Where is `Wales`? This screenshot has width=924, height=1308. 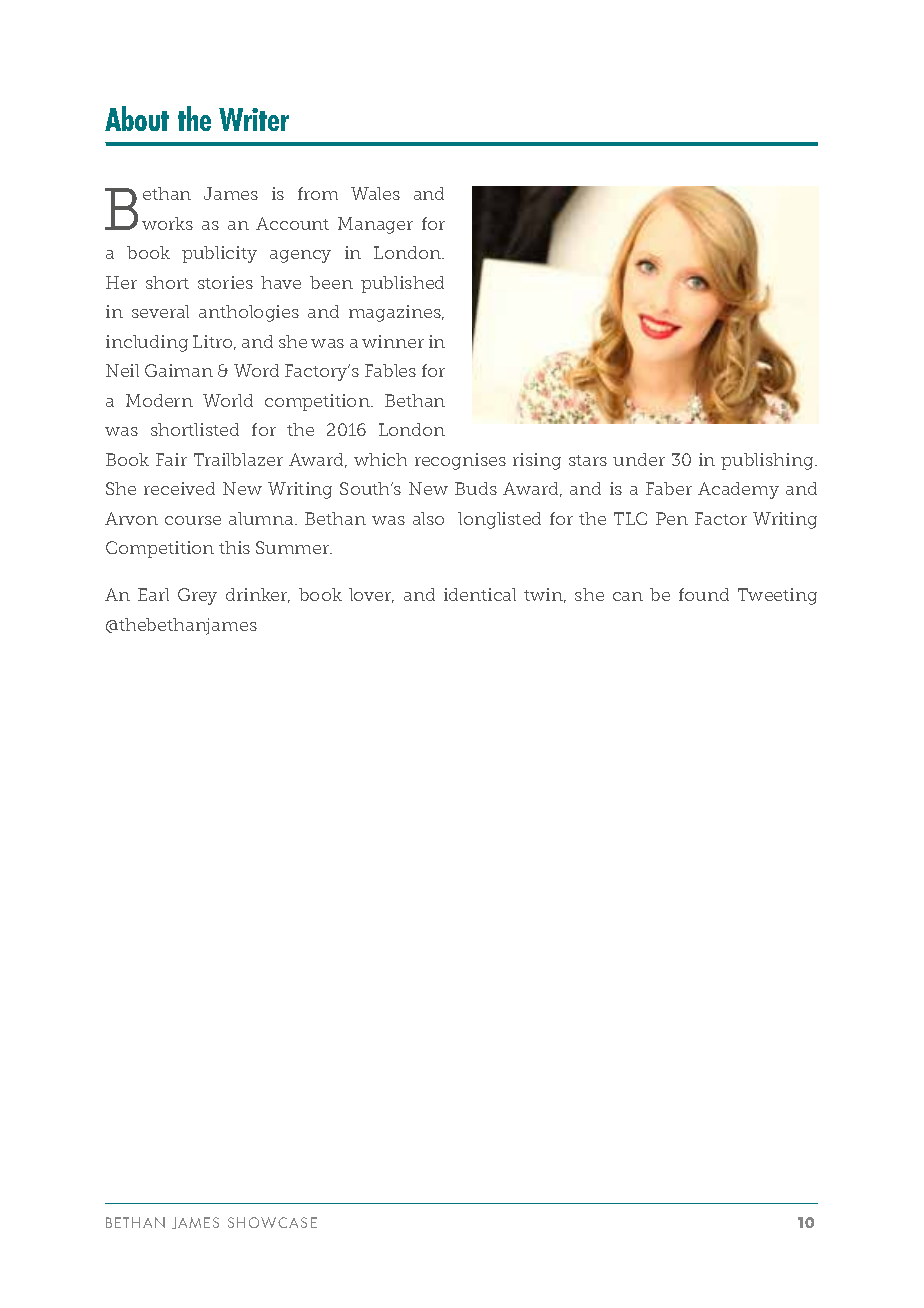 Wales is located at coordinates (375, 193).
